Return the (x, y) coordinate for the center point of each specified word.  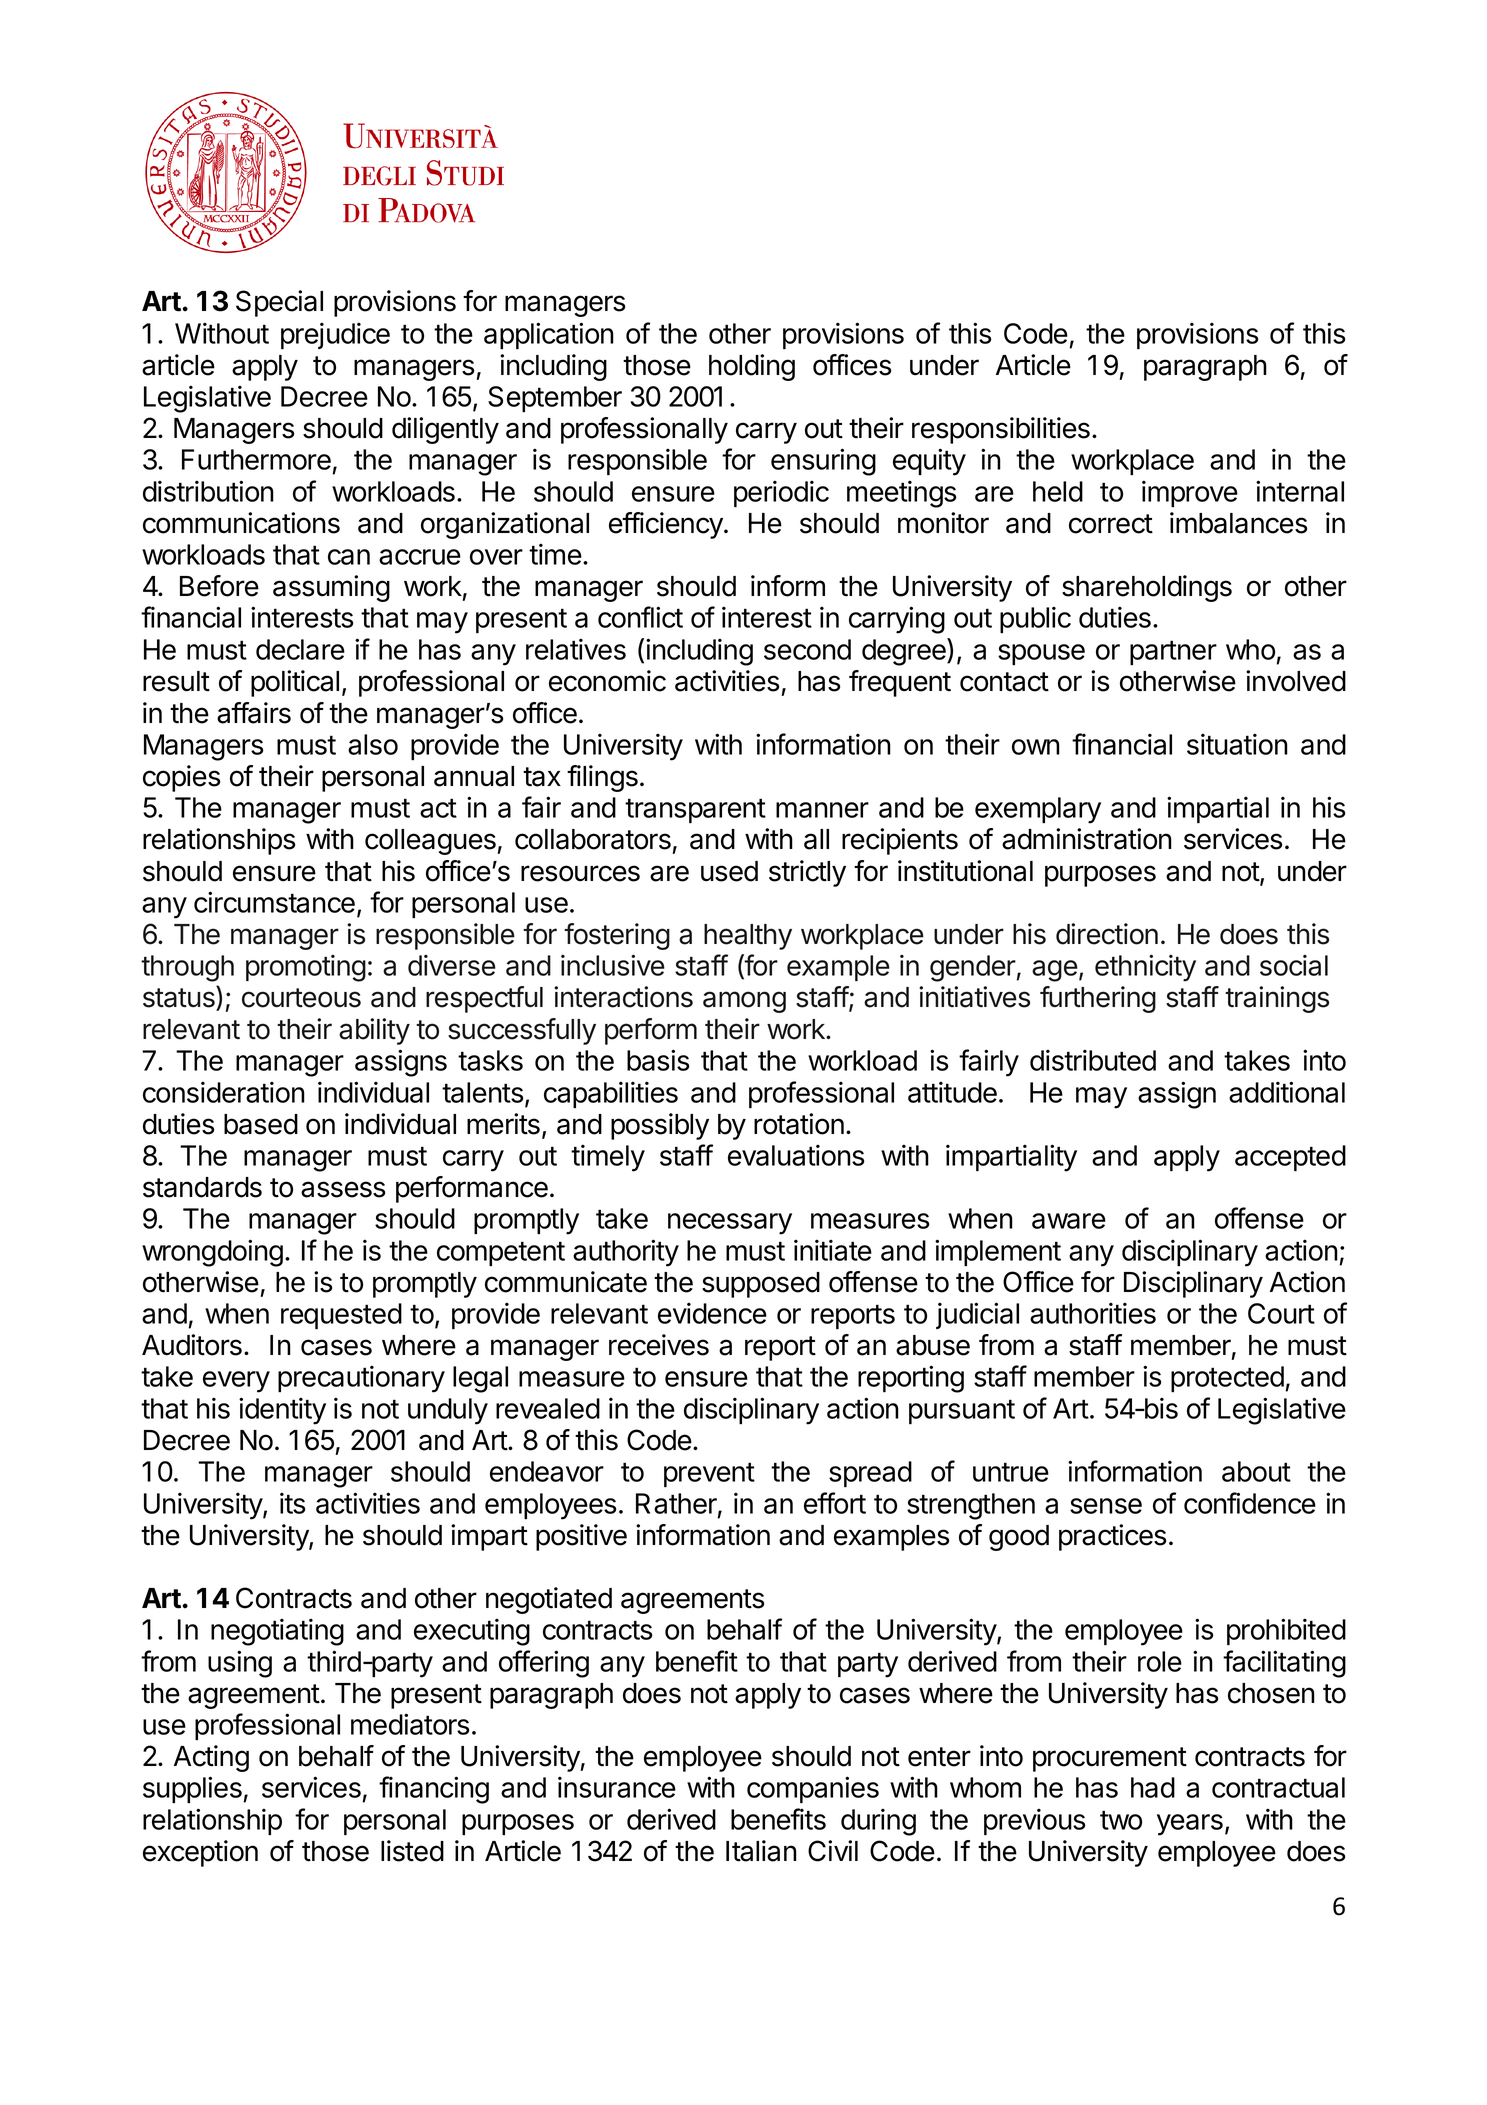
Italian (761, 1851)
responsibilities (1001, 430)
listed (412, 1851)
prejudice (335, 335)
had (1153, 1787)
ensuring (823, 462)
